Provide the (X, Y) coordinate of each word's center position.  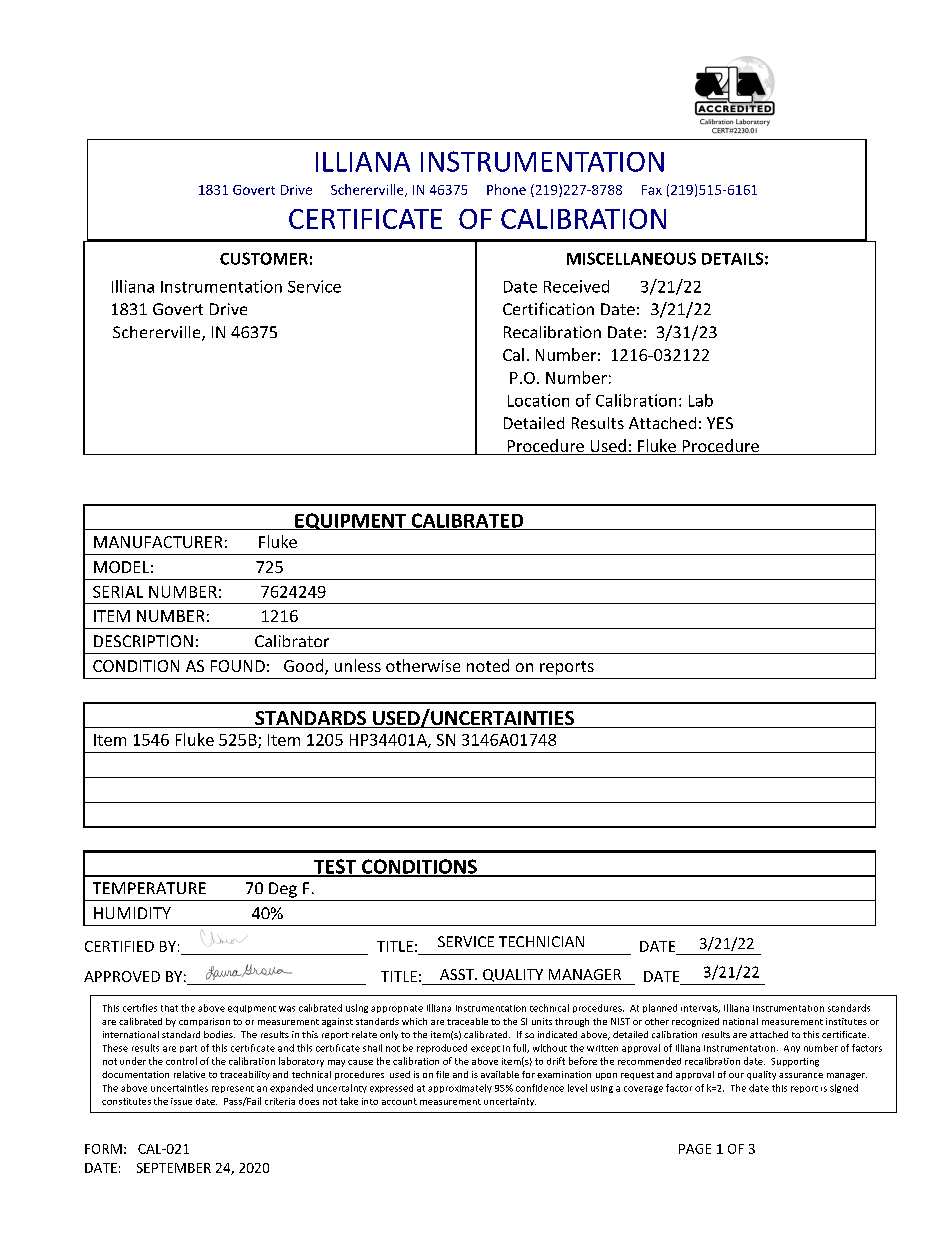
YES (720, 423)
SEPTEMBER (174, 1168)
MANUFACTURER (158, 542)
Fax (652, 190)
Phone (506, 189)
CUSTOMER (264, 258)
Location (538, 400)
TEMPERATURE (149, 888)
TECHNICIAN (541, 941)
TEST (335, 867)
